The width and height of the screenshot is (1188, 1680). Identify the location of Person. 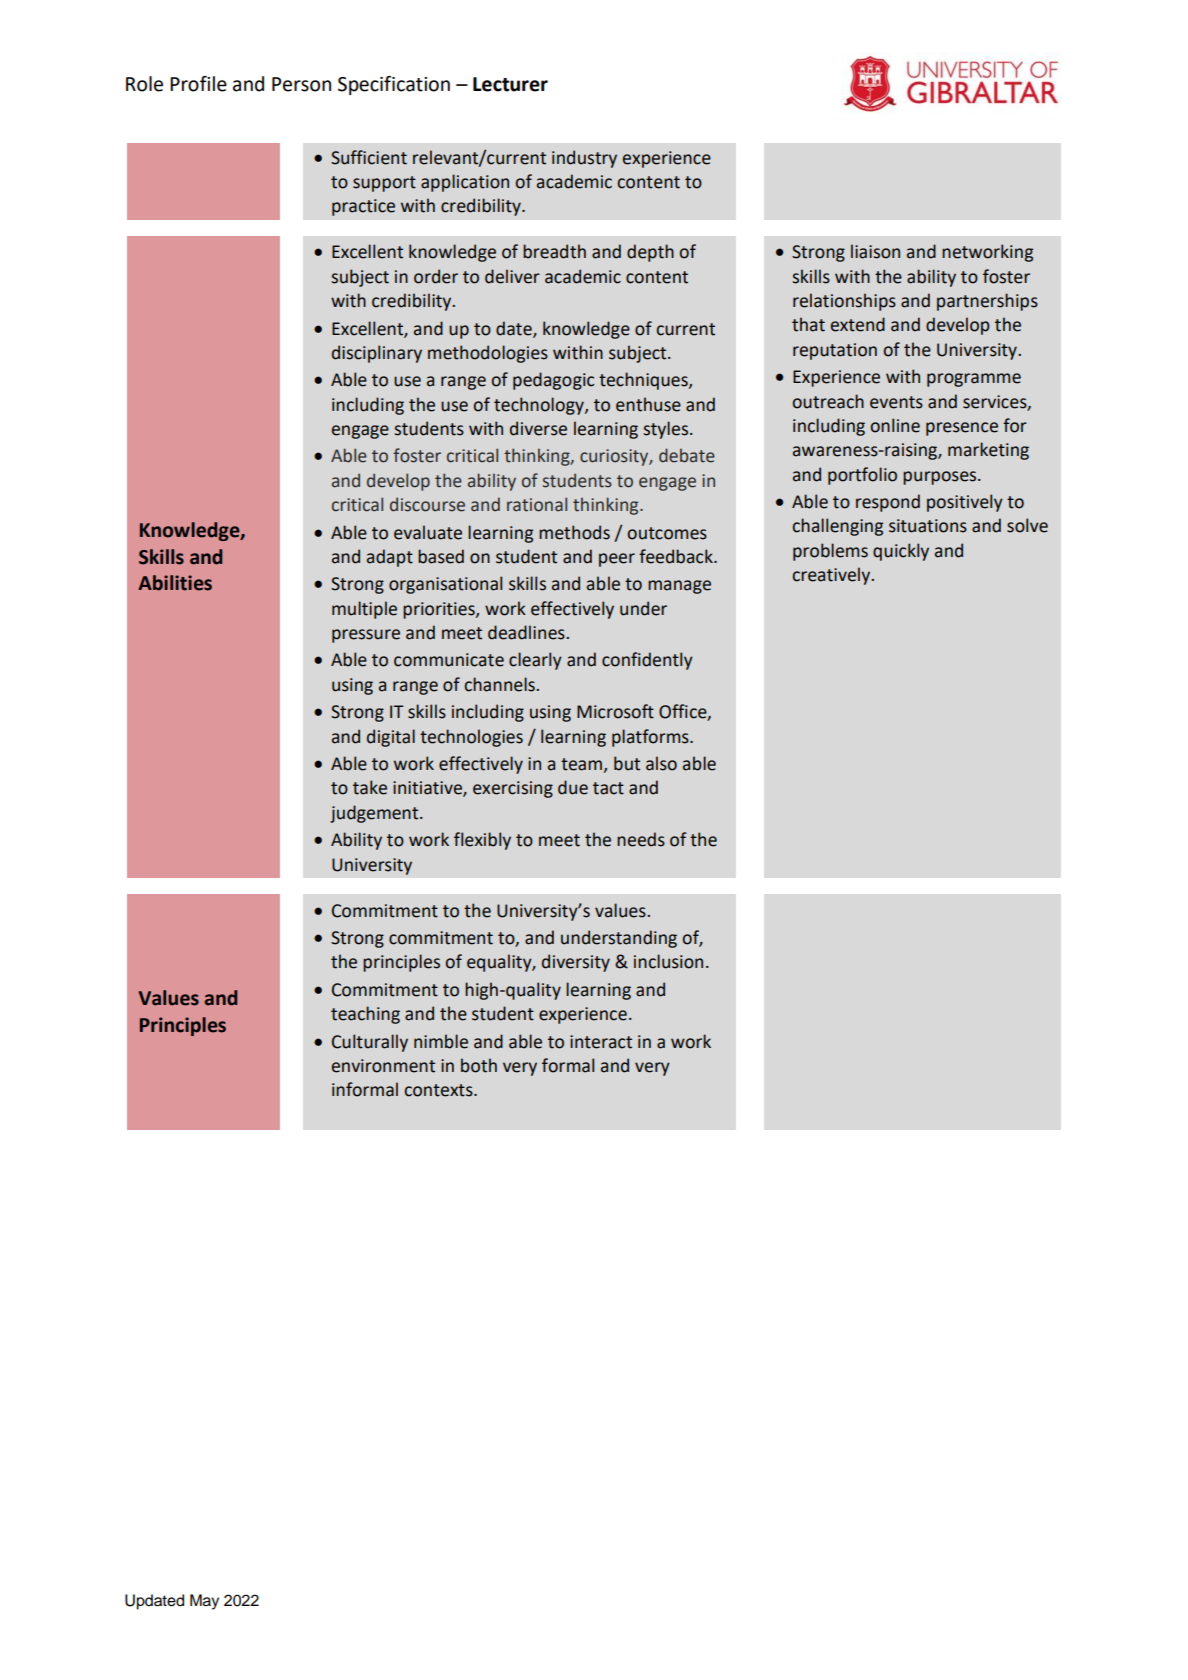
(301, 84).
